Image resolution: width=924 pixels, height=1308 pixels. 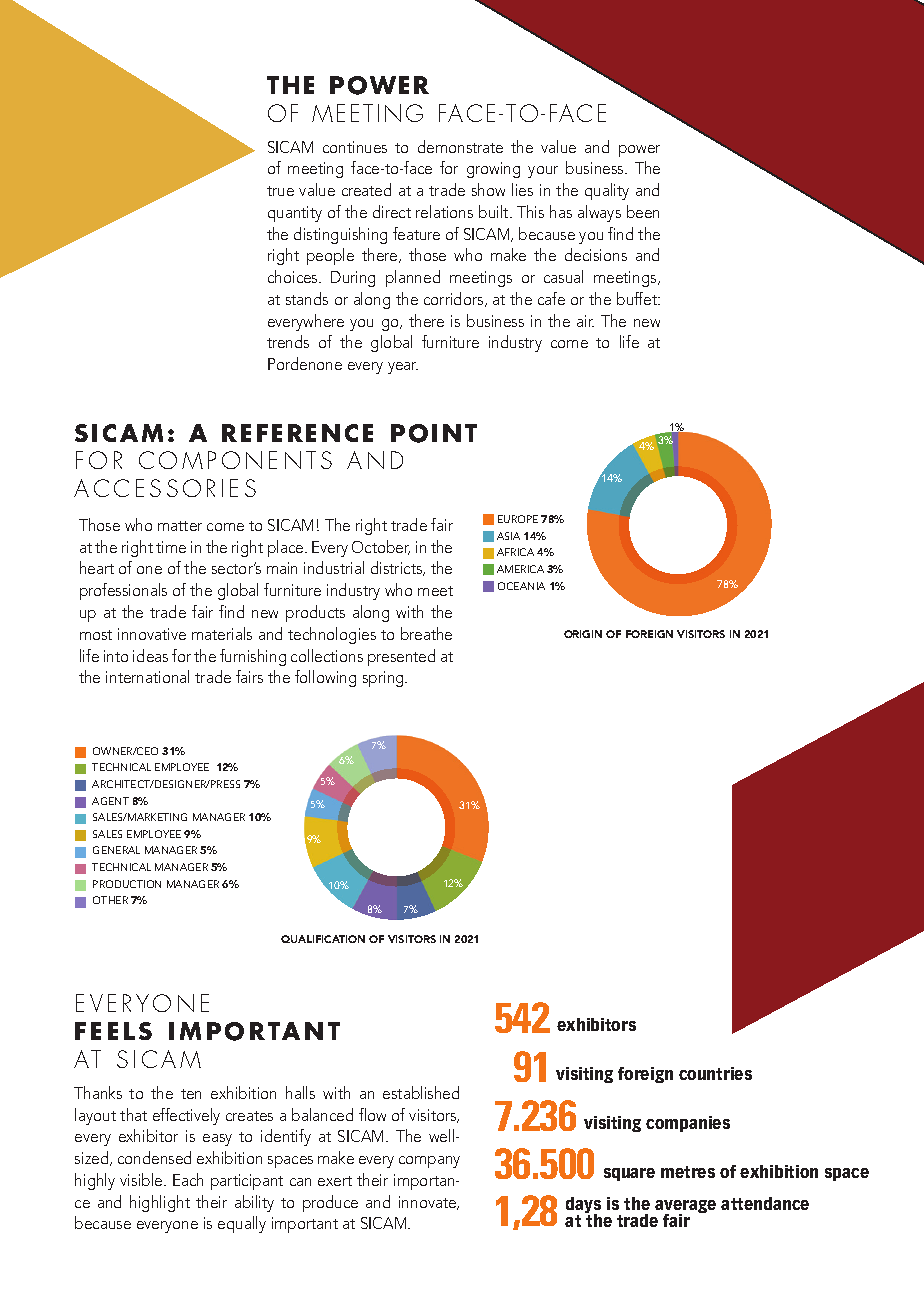 What do you see at coordinates (401, 657) in the screenshot?
I see `presented` at bounding box center [401, 657].
